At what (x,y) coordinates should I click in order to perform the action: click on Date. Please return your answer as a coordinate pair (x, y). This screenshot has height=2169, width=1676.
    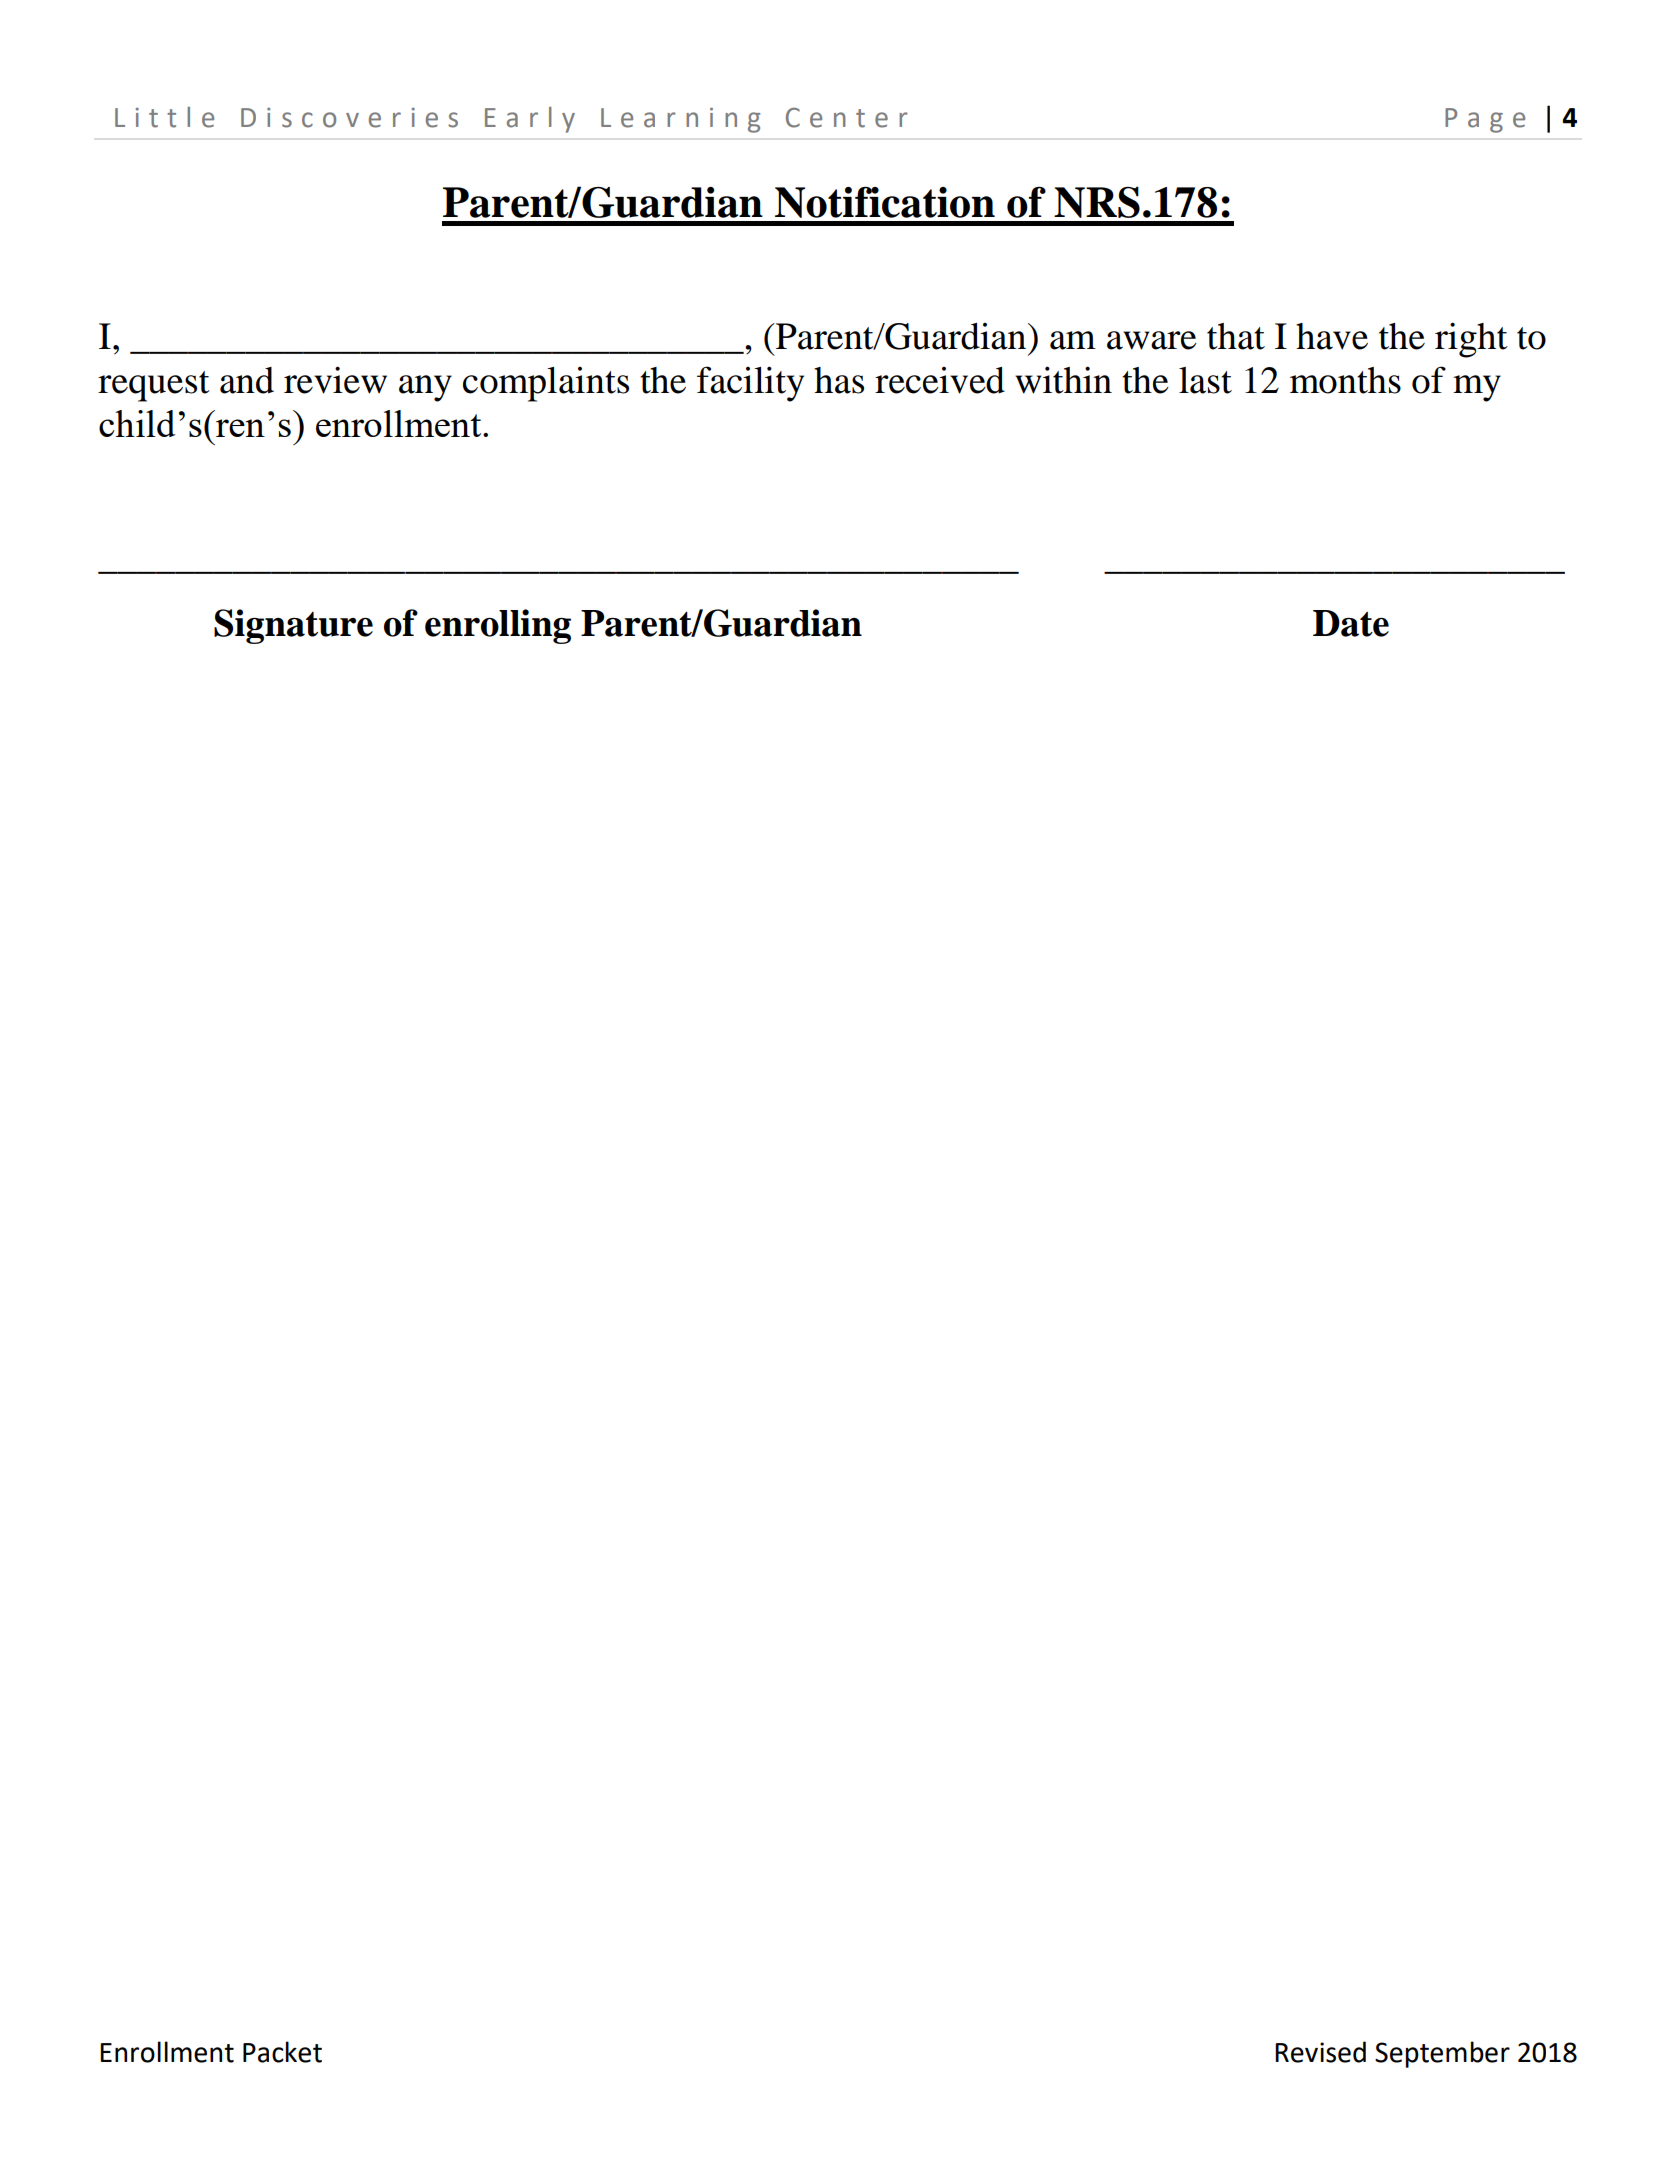
    Looking at the image, I should click on (1351, 623).
